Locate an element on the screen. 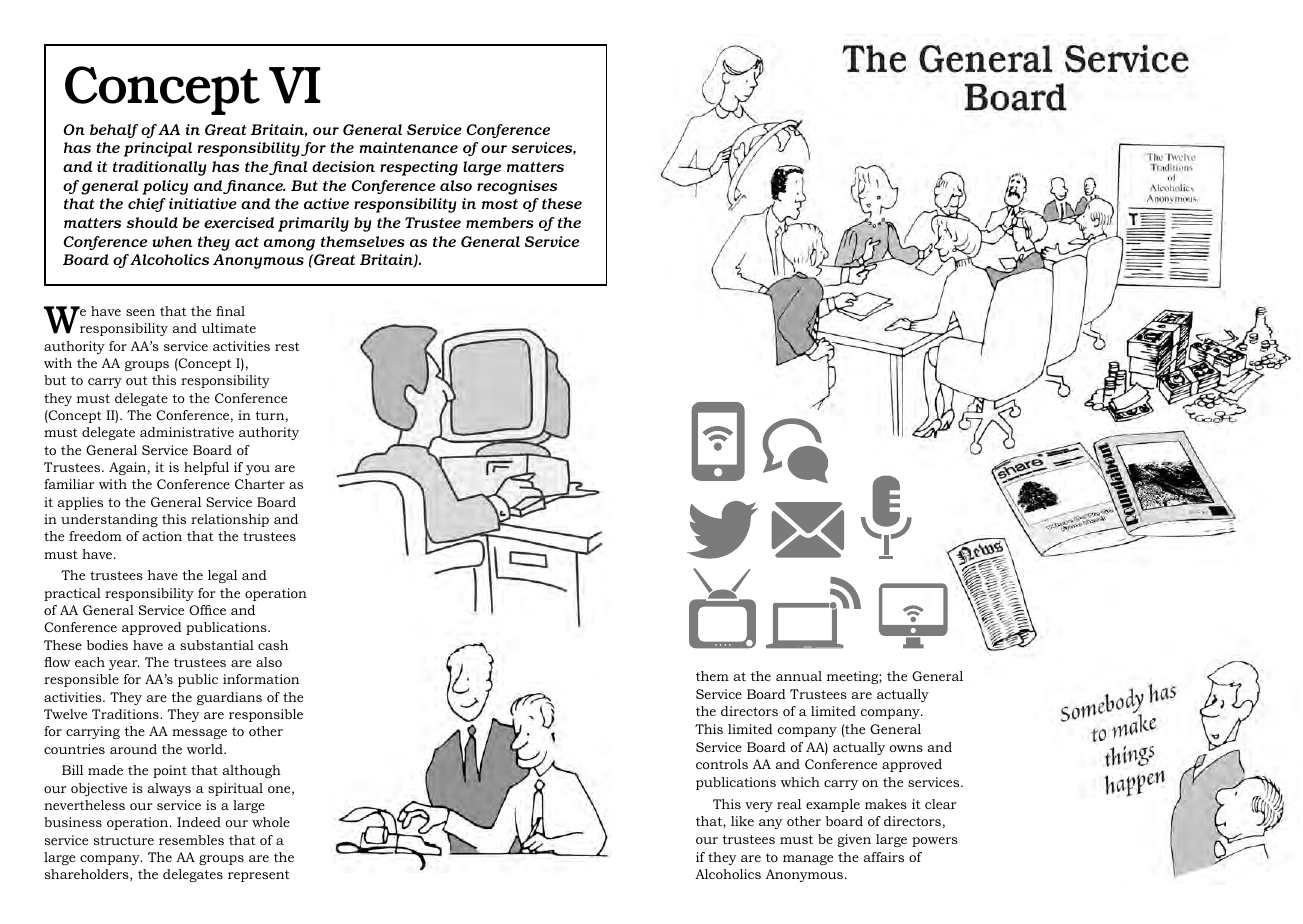  recognises is located at coordinates (517, 187).
